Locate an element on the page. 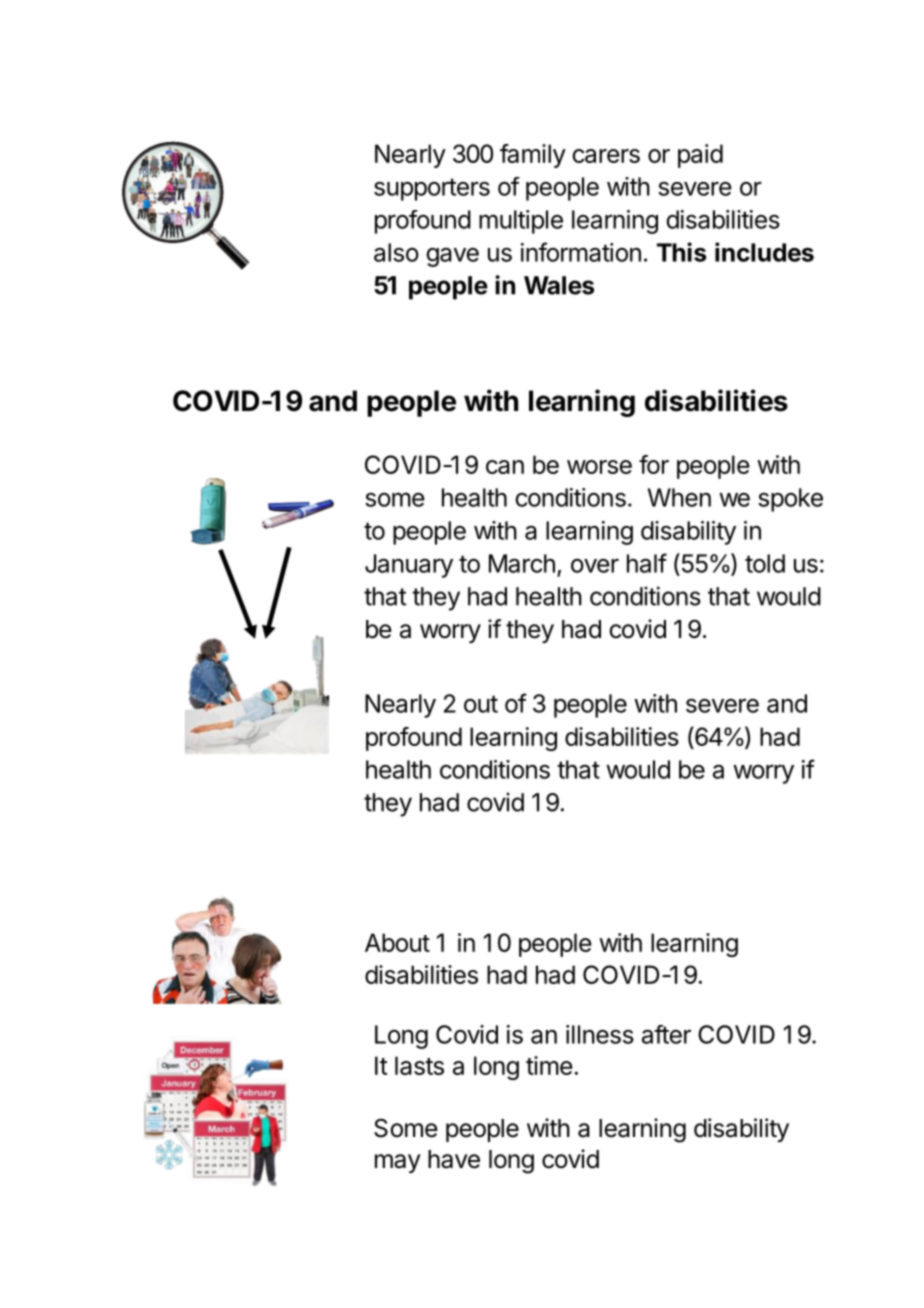 This page has height=1308, width=924. January is located at coordinates (409, 566).
